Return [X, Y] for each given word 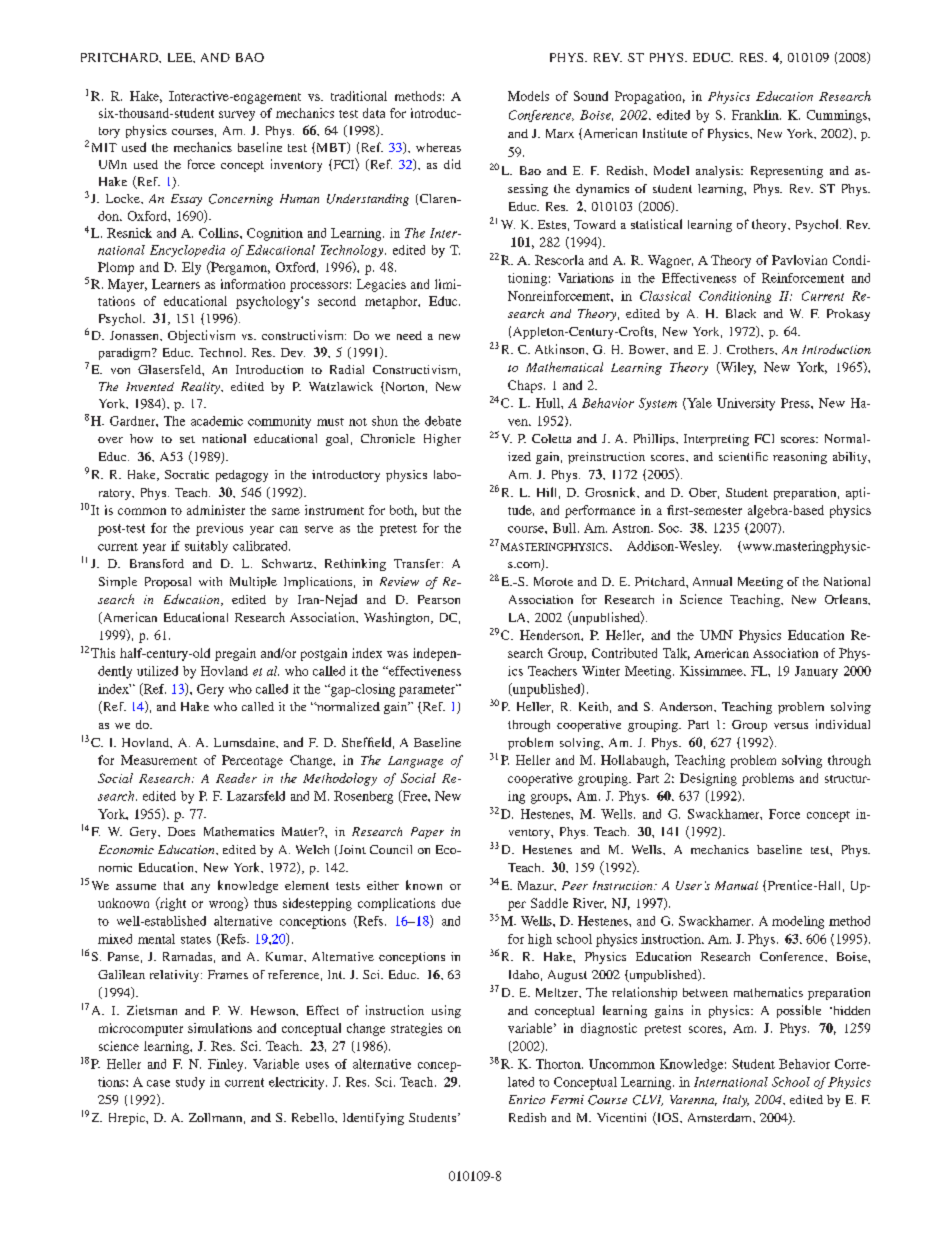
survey [237, 116]
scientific [743, 456]
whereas [438, 147]
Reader [236, 778]
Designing [708, 779]
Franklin [756, 115]
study [190, 1083]
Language [415, 762]
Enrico [527, 1099]
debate [443, 421]
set [187, 439]
